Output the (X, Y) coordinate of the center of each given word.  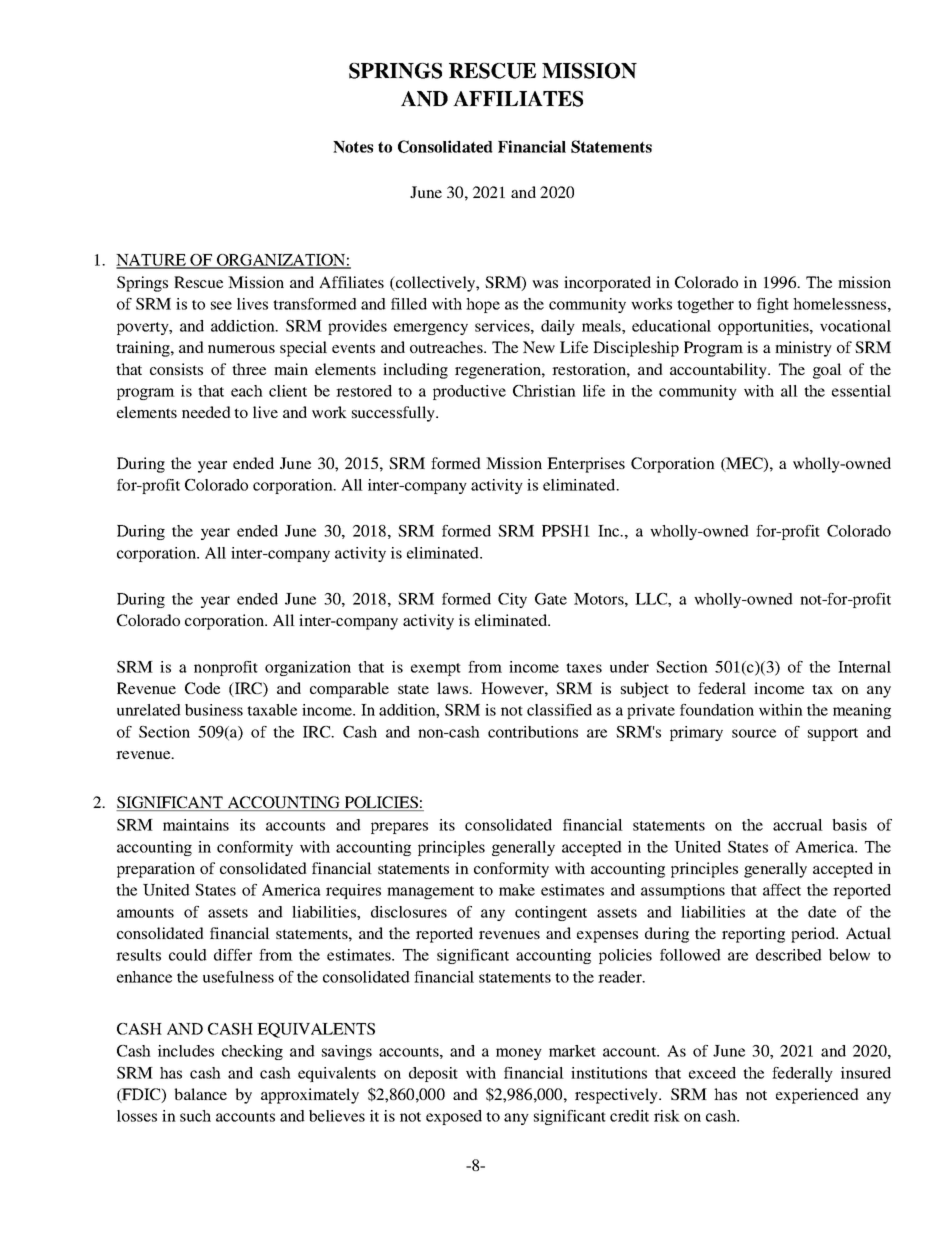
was (545, 284)
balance (200, 1094)
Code (202, 688)
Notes (353, 147)
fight (773, 305)
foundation (717, 710)
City (512, 600)
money (519, 1054)
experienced (817, 1096)
